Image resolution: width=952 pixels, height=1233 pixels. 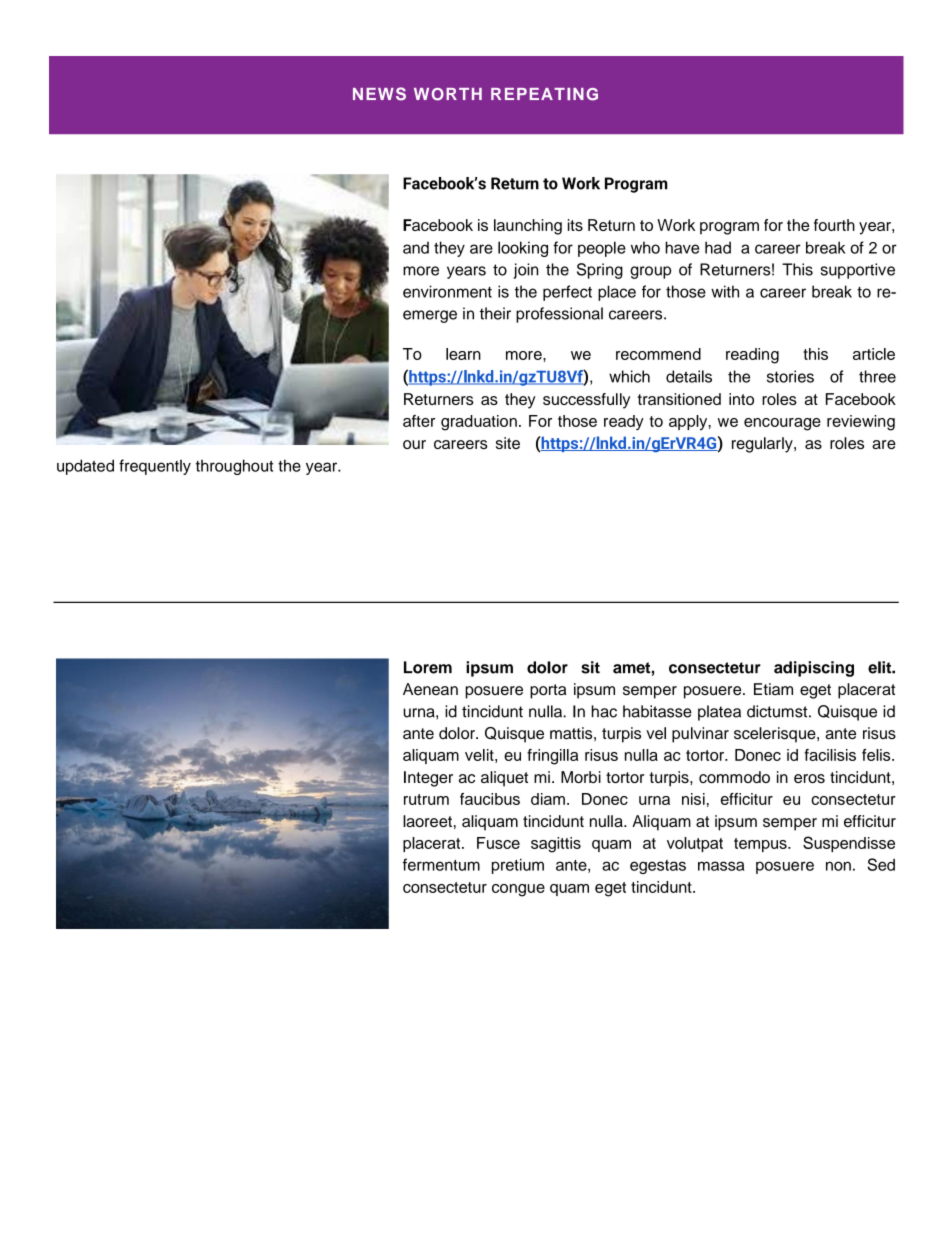 What do you see at coordinates (834, 225) in the image?
I see `fourth` at bounding box center [834, 225].
